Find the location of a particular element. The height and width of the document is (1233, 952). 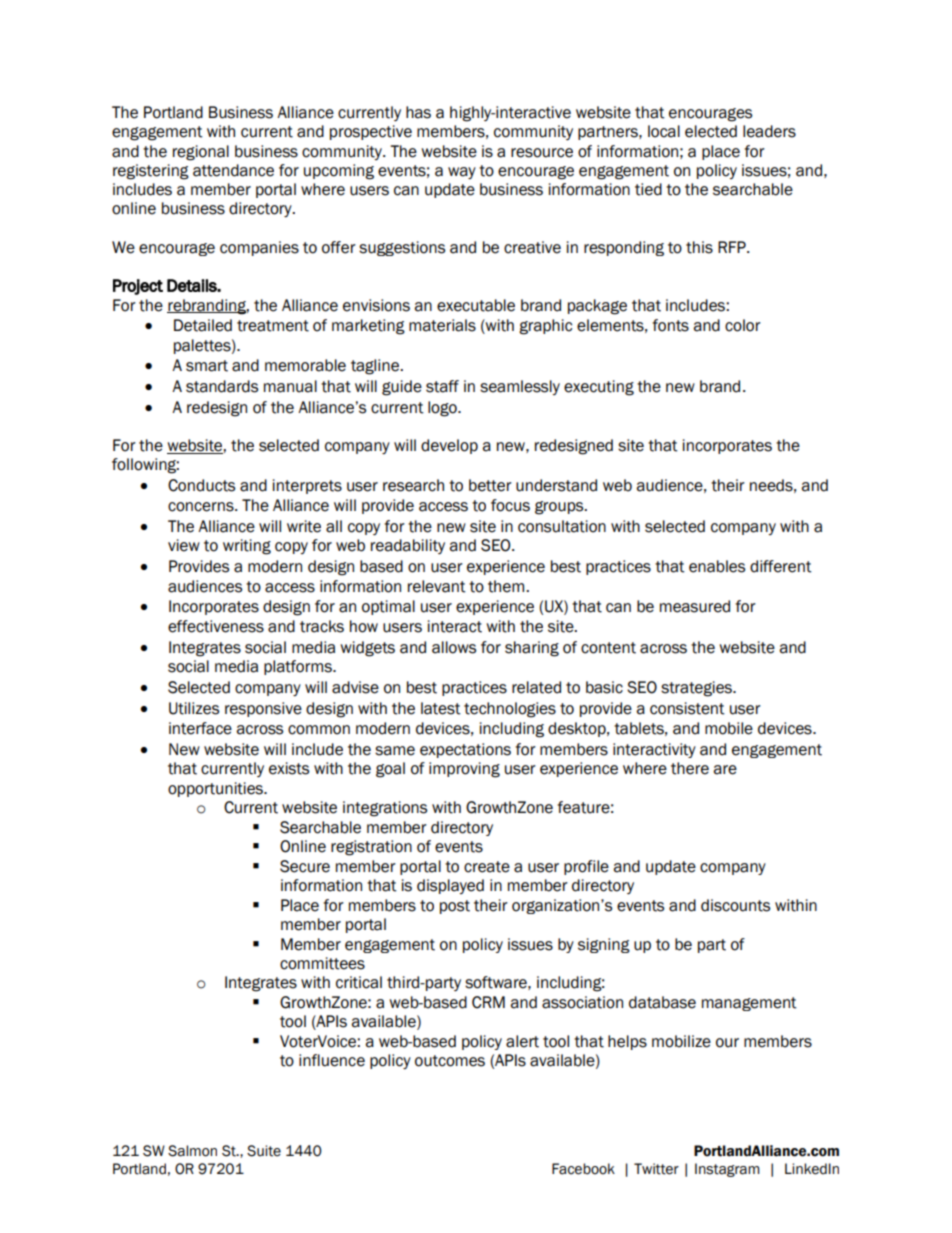

effectiveness is located at coordinates (216, 626).
